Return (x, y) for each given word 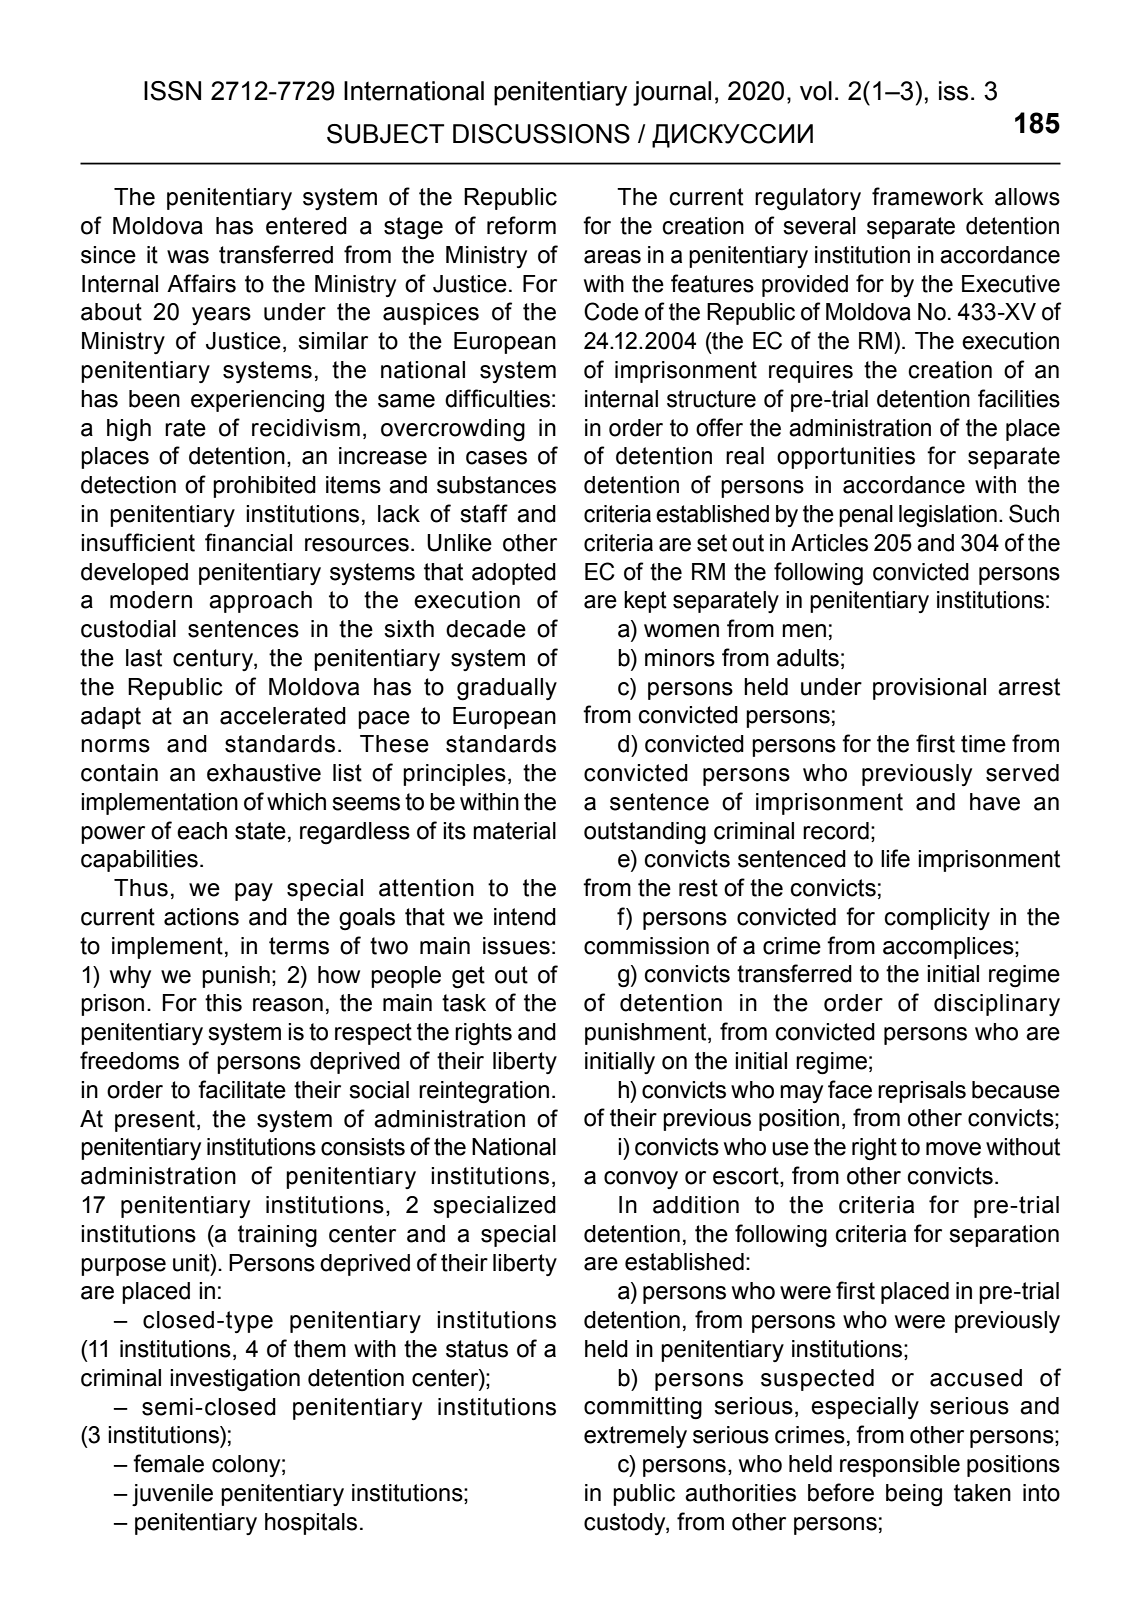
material (514, 831)
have (995, 802)
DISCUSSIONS (541, 134)
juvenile (172, 1495)
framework (928, 196)
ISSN (172, 91)
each (202, 831)
